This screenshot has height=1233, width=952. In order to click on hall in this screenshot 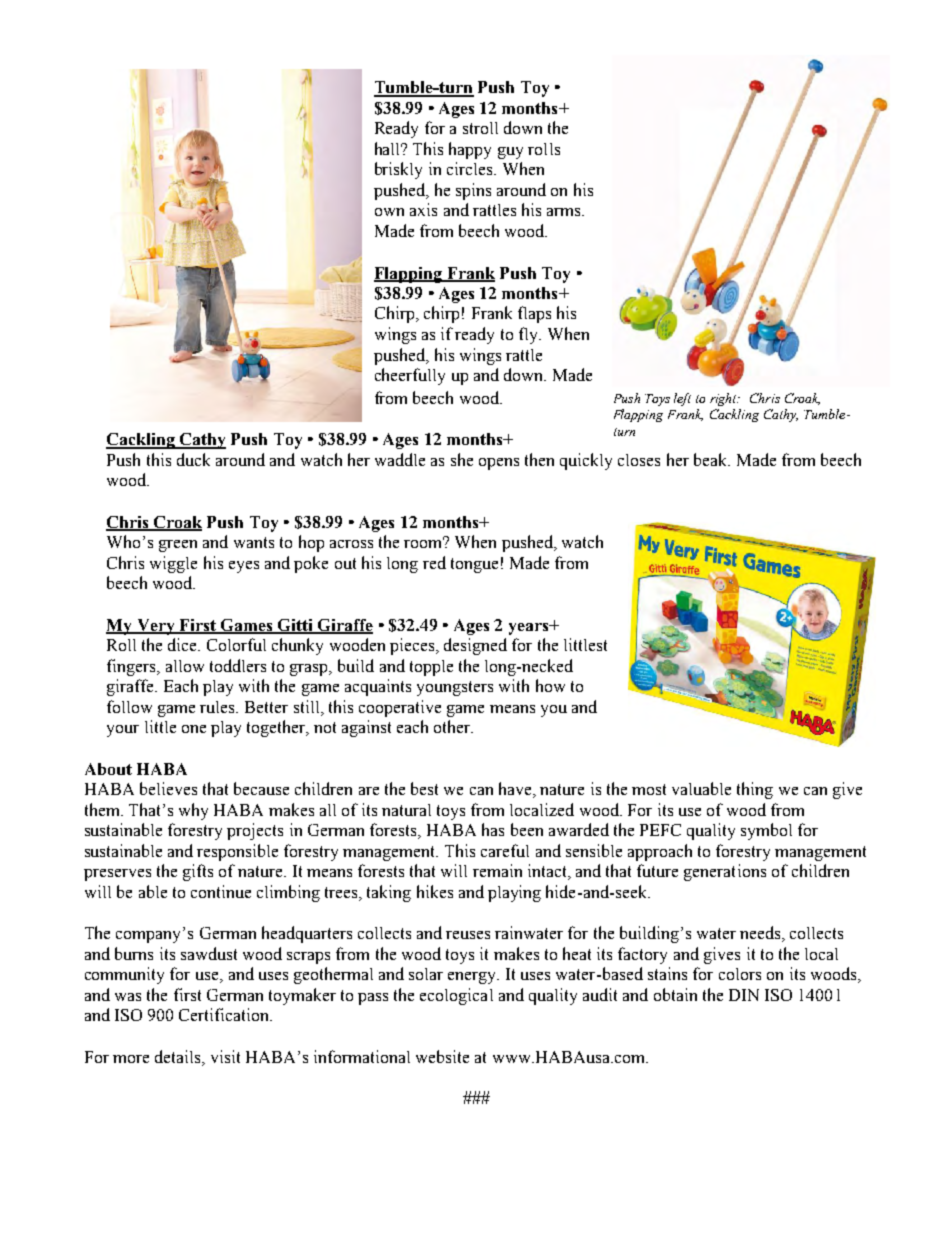, I will do `click(389, 148)`.
